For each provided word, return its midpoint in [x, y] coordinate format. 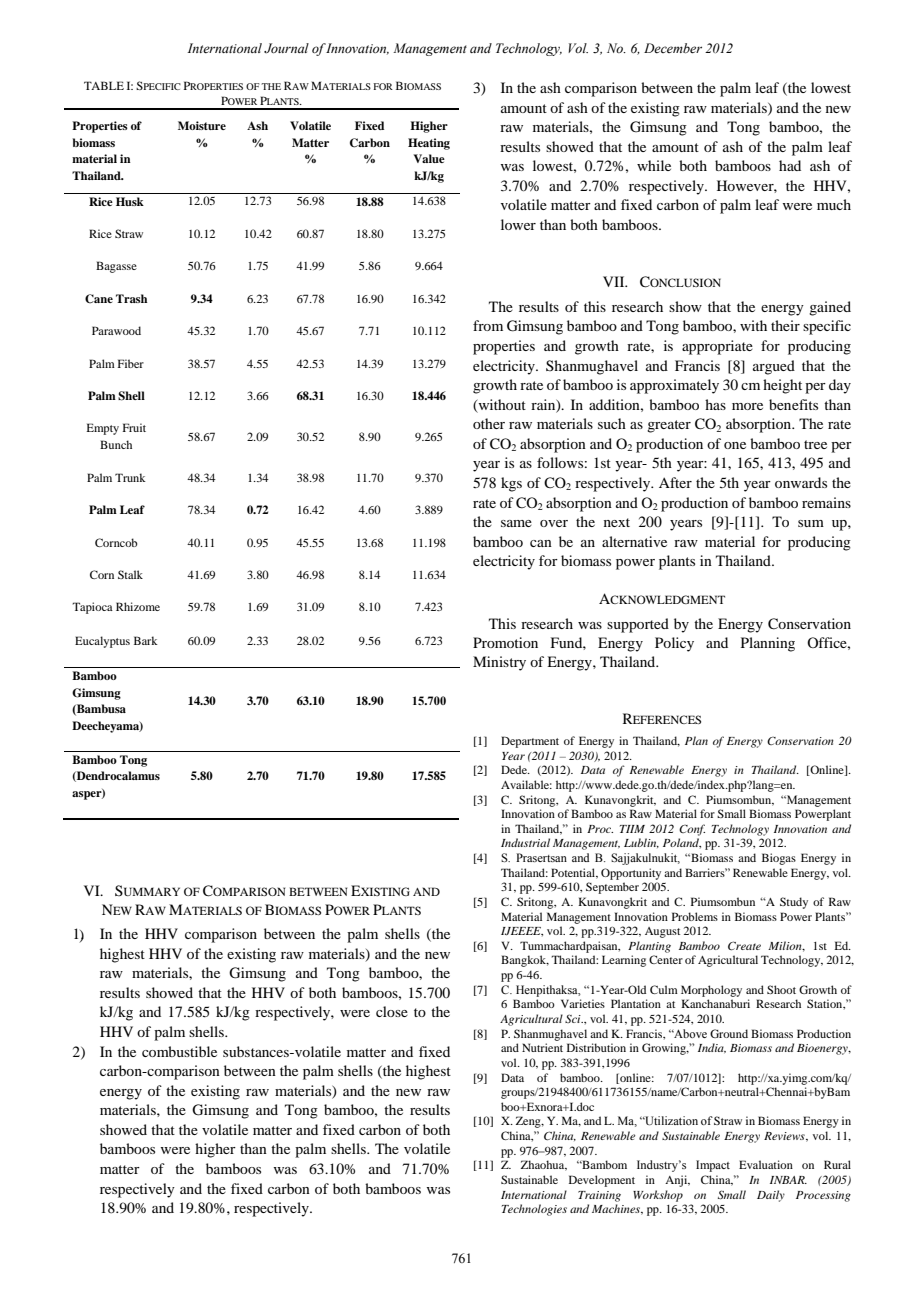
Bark [146, 640]
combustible [179, 1051]
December [673, 48]
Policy [674, 644]
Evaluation [766, 1164]
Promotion [505, 642]
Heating [429, 144]
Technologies [534, 1210]
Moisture [202, 125]
